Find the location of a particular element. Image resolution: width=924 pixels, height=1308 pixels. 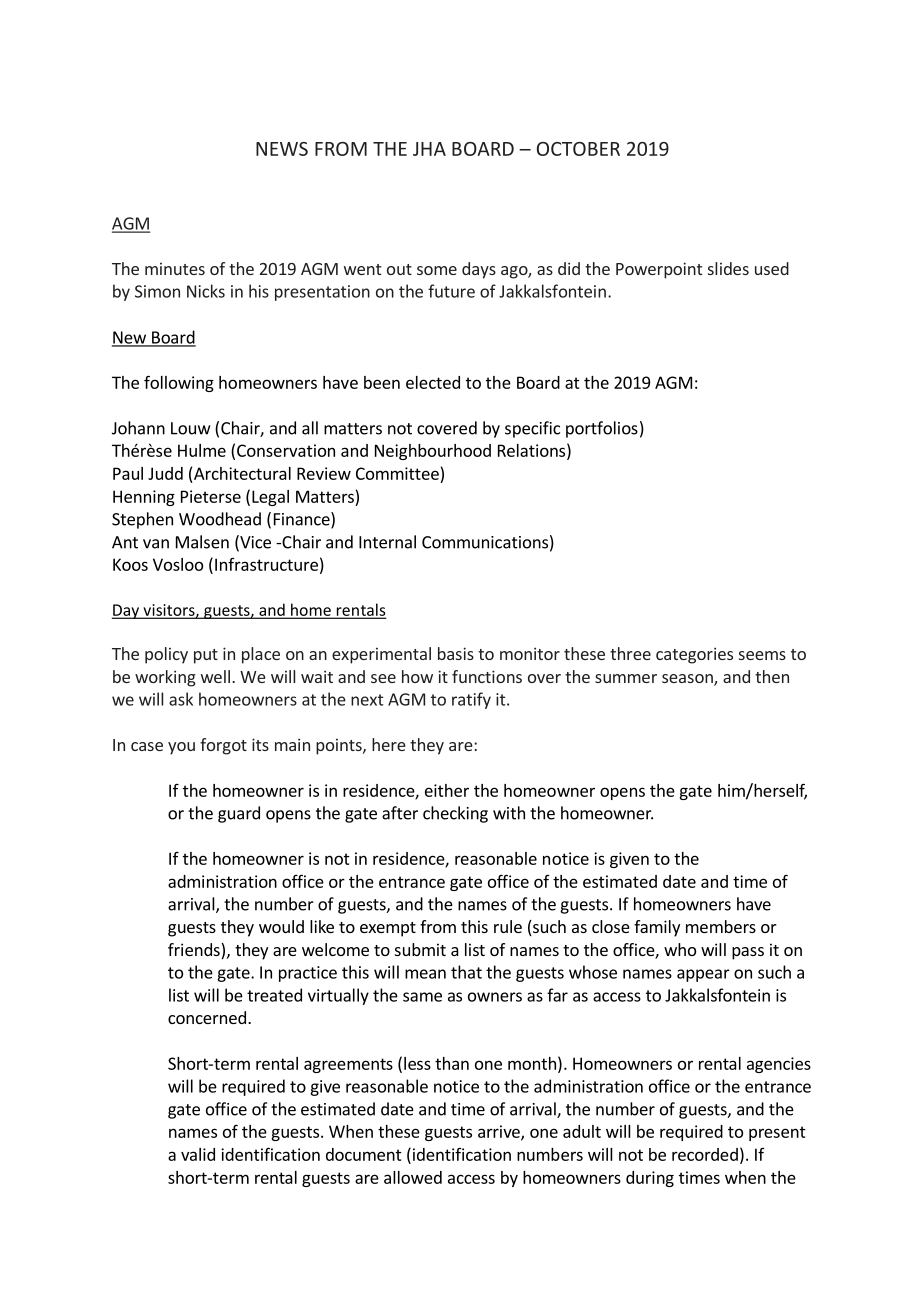

either is located at coordinates (447, 790).
